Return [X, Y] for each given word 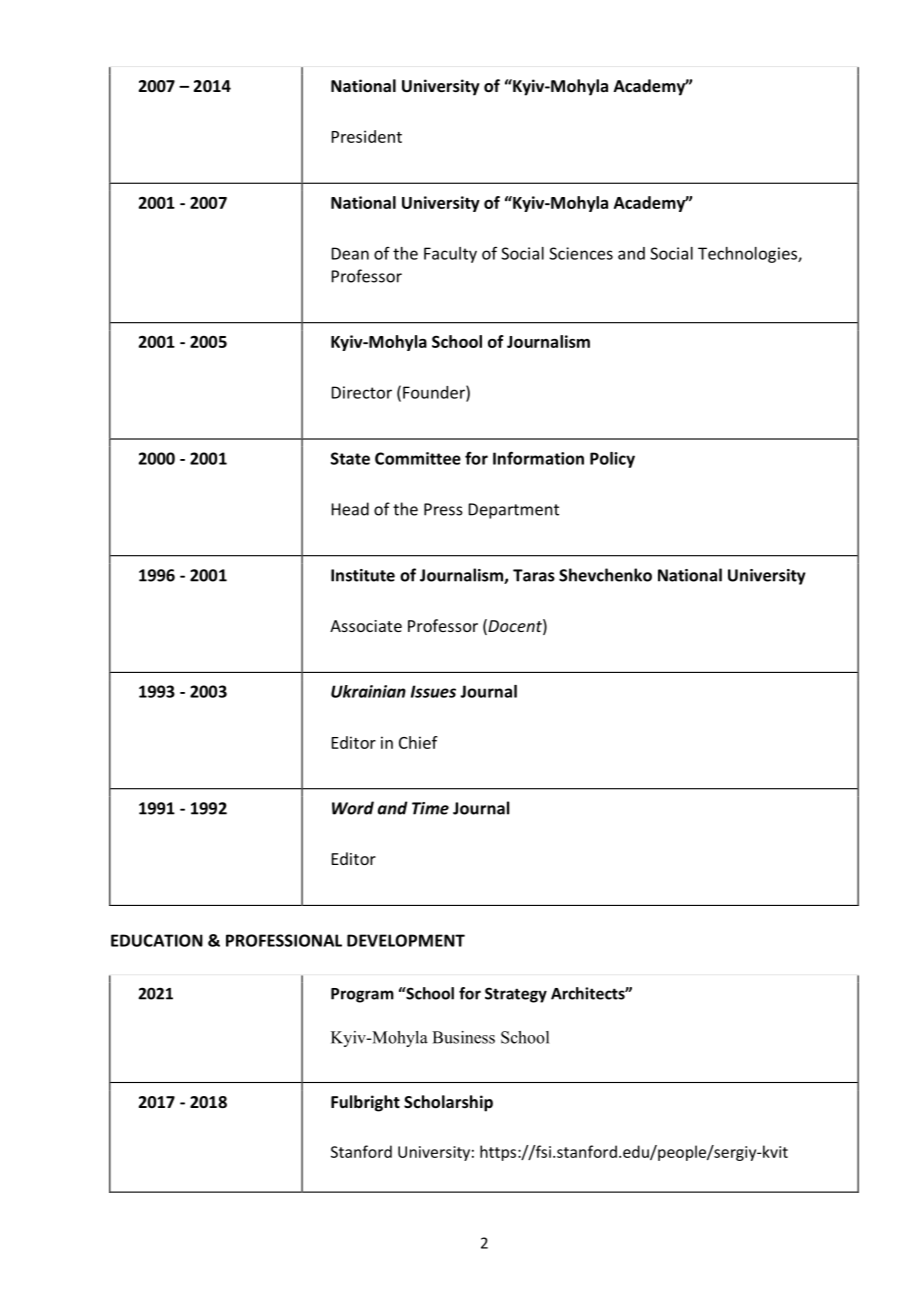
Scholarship [448, 1103]
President [367, 136]
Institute [363, 575]
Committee [418, 458]
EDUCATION [157, 940]
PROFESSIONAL [284, 940]
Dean [350, 253]
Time [430, 808]
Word [353, 808]
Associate [366, 626]
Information [538, 458]
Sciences [581, 253]
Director [362, 392]
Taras [534, 575]
